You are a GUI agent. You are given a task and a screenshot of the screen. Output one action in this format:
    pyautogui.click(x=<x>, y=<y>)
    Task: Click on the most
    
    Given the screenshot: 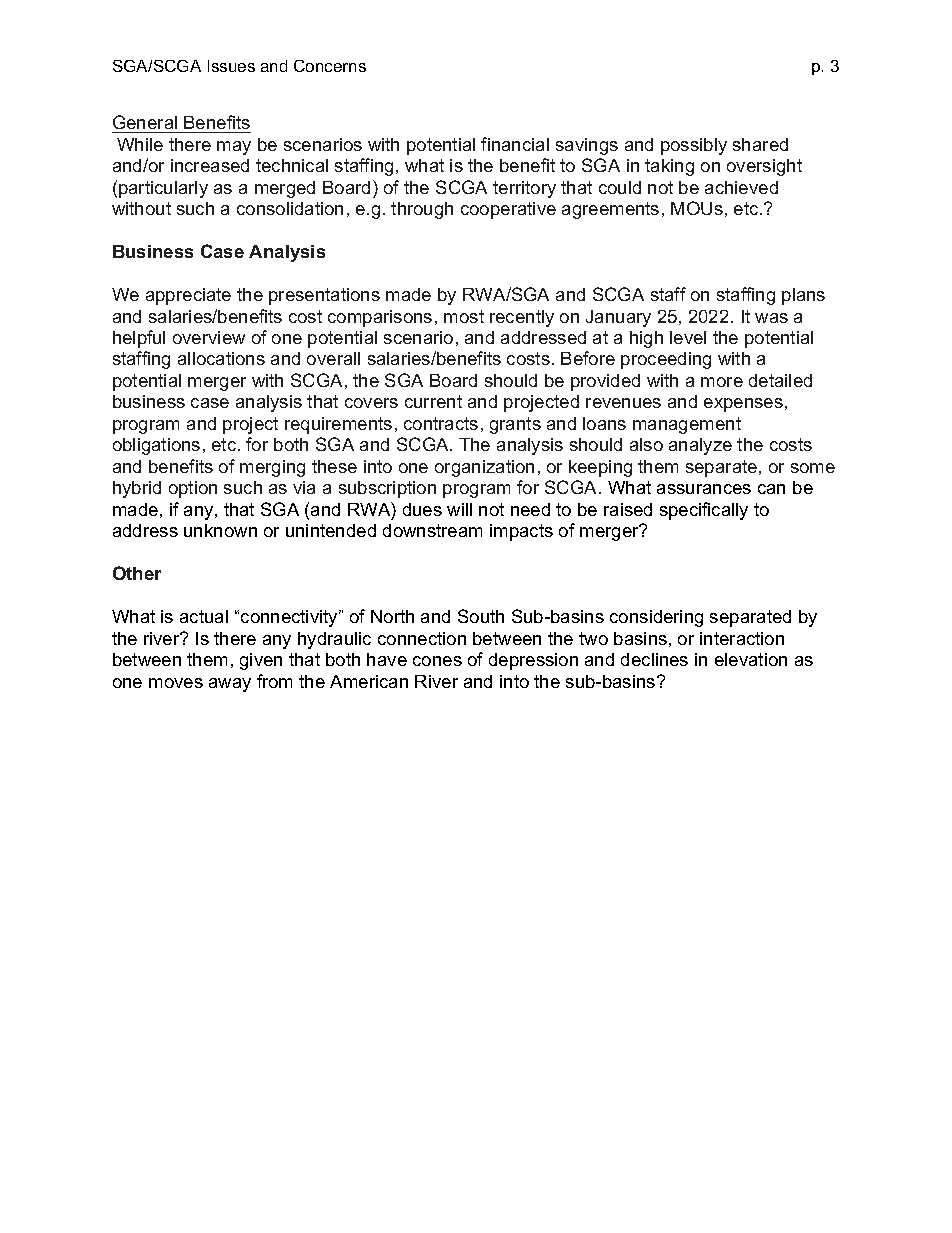 What is the action you would take?
    pyautogui.click(x=464, y=316)
